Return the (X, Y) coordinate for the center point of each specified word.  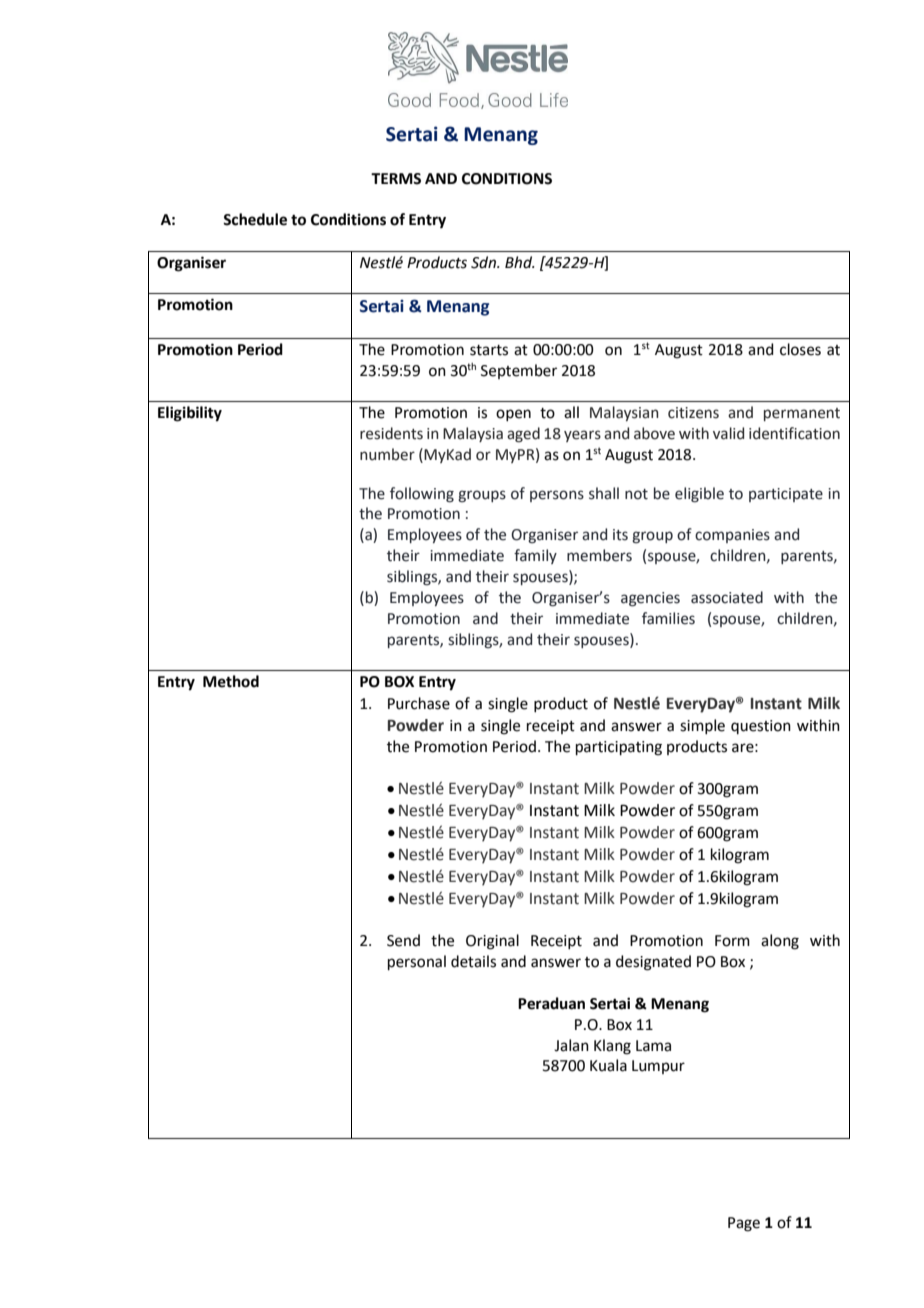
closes (800, 349)
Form (732, 941)
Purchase (419, 703)
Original (492, 942)
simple (702, 726)
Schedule (255, 219)
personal (417, 962)
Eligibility (190, 414)
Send (403, 940)
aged (523, 435)
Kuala (608, 1065)
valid (728, 433)
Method (231, 681)
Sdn (484, 262)
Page (744, 1224)
